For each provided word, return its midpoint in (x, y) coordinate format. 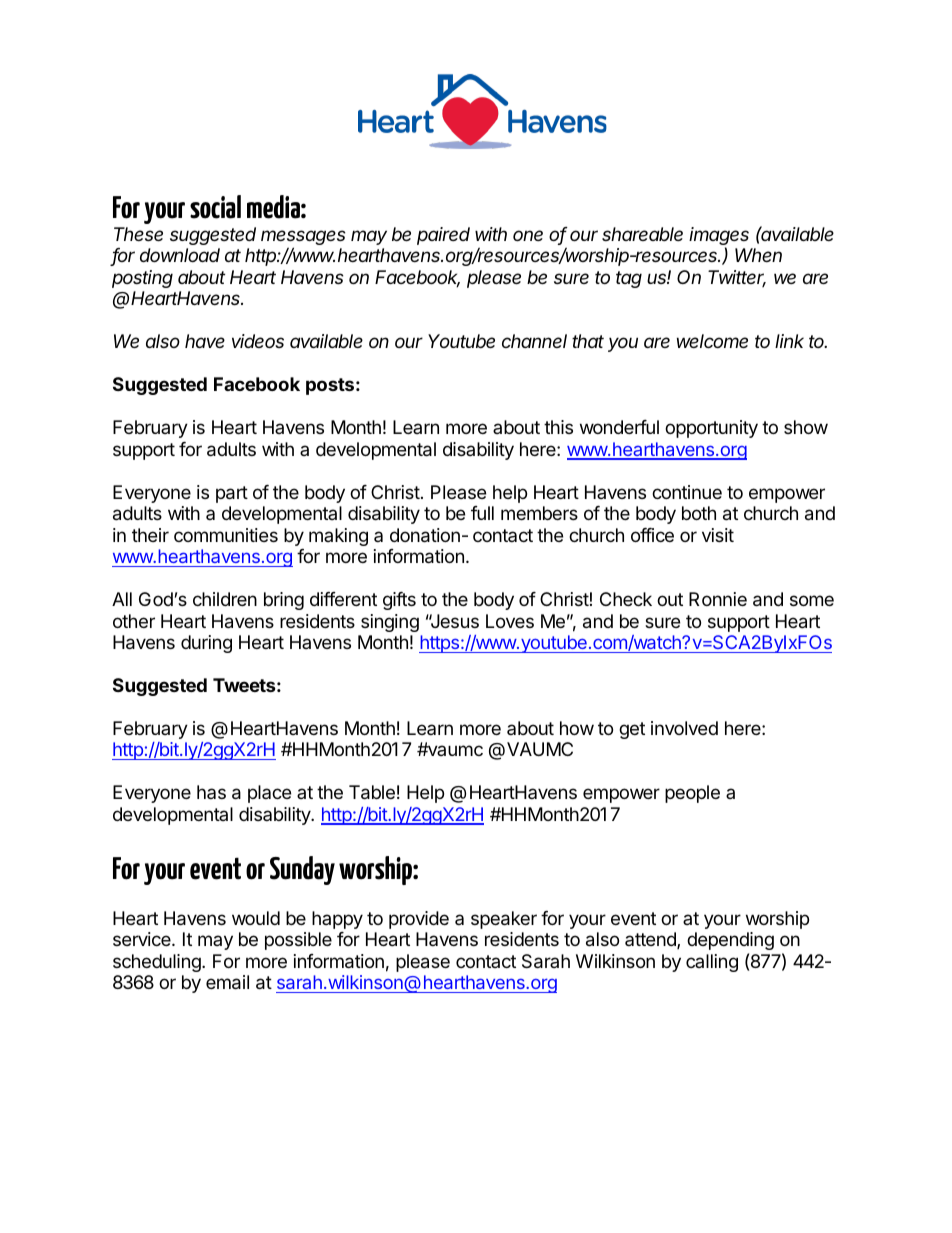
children (225, 599)
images (719, 237)
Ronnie (718, 599)
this (558, 427)
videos (258, 341)
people (692, 794)
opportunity (711, 429)
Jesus (453, 621)
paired (443, 236)
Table (372, 792)
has (211, 792)
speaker (504, 920)
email (227, 982)
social (215, 207)
